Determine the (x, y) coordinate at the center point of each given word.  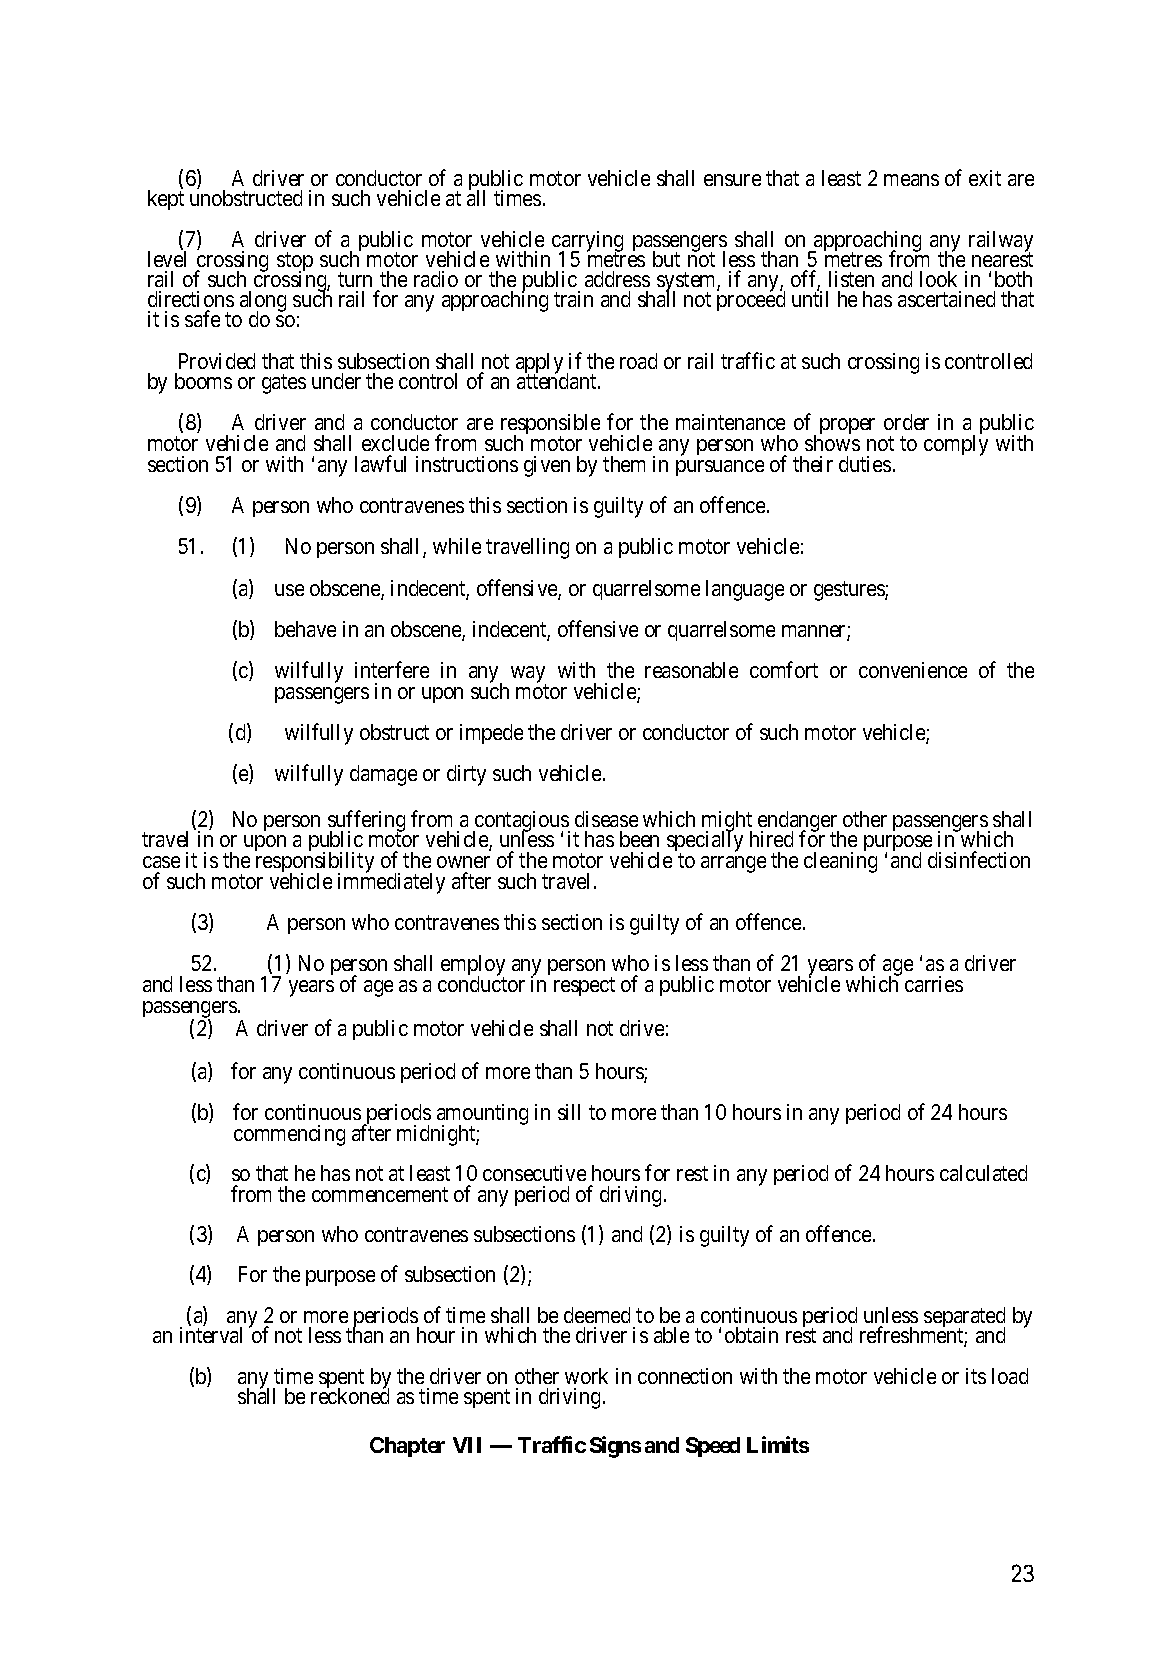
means (911, 180)
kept (166, 200)
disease (606, 819)
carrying (587, 243)
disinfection (979, 859)
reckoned (350, 1395)
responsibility (315, 864)
